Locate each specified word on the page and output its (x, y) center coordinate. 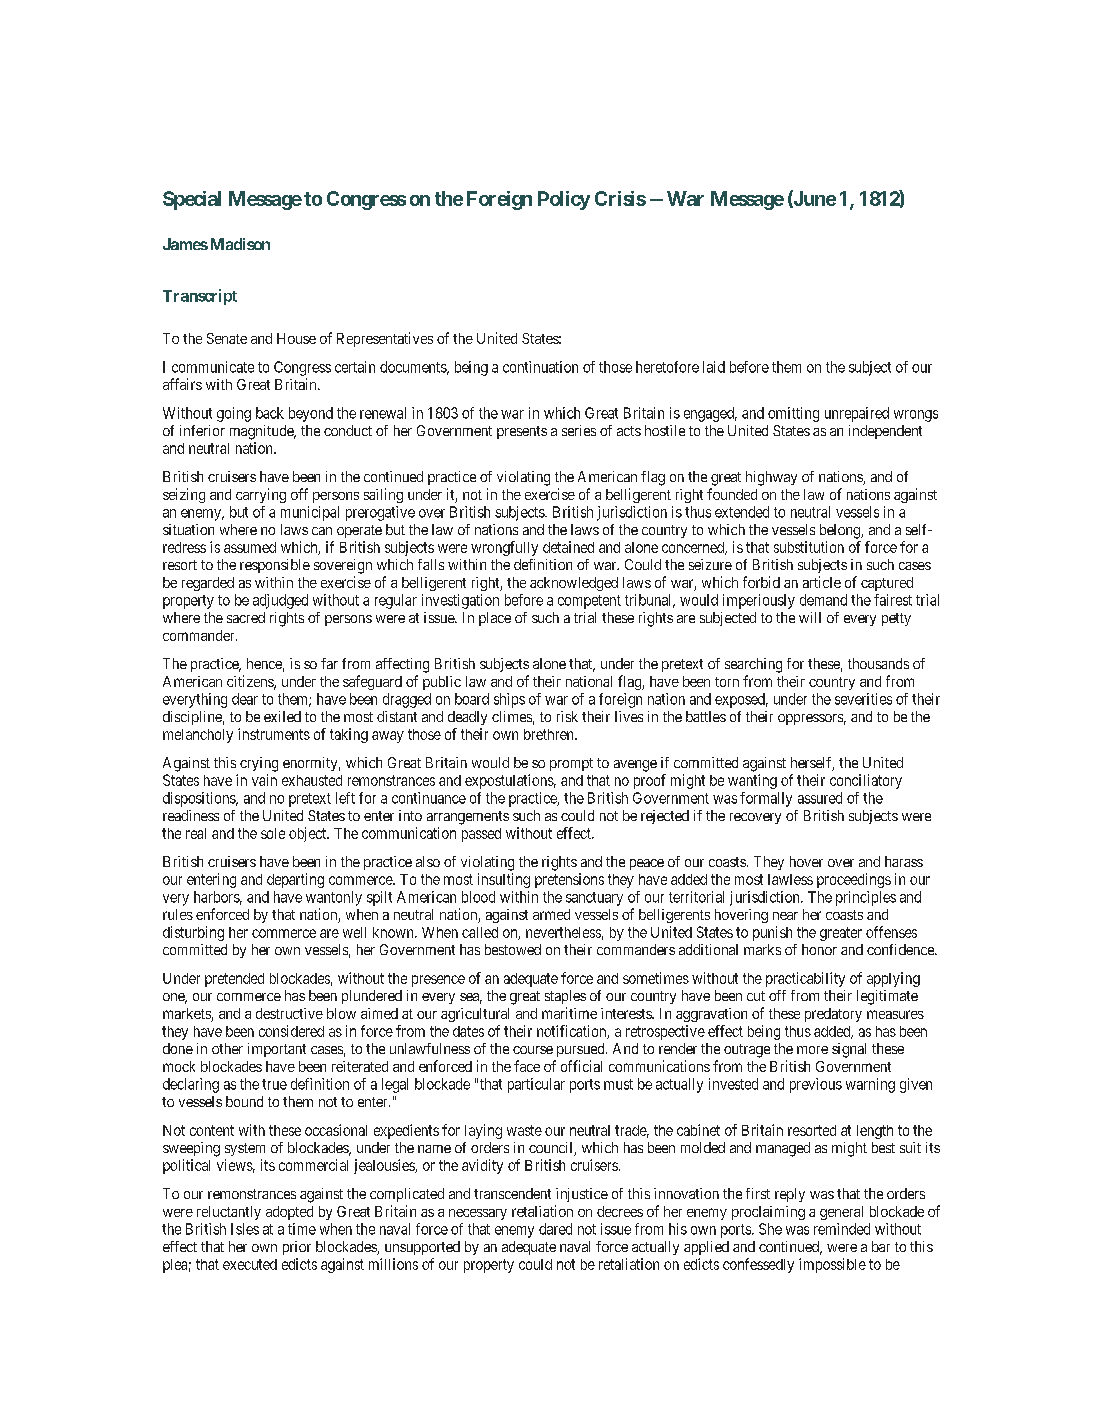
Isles (245, 1229)
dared (555, 1229)
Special (192, 200)
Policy (564, 200)
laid (714, 367)
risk (567, 716)
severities (863, 699)
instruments (274, 734)
